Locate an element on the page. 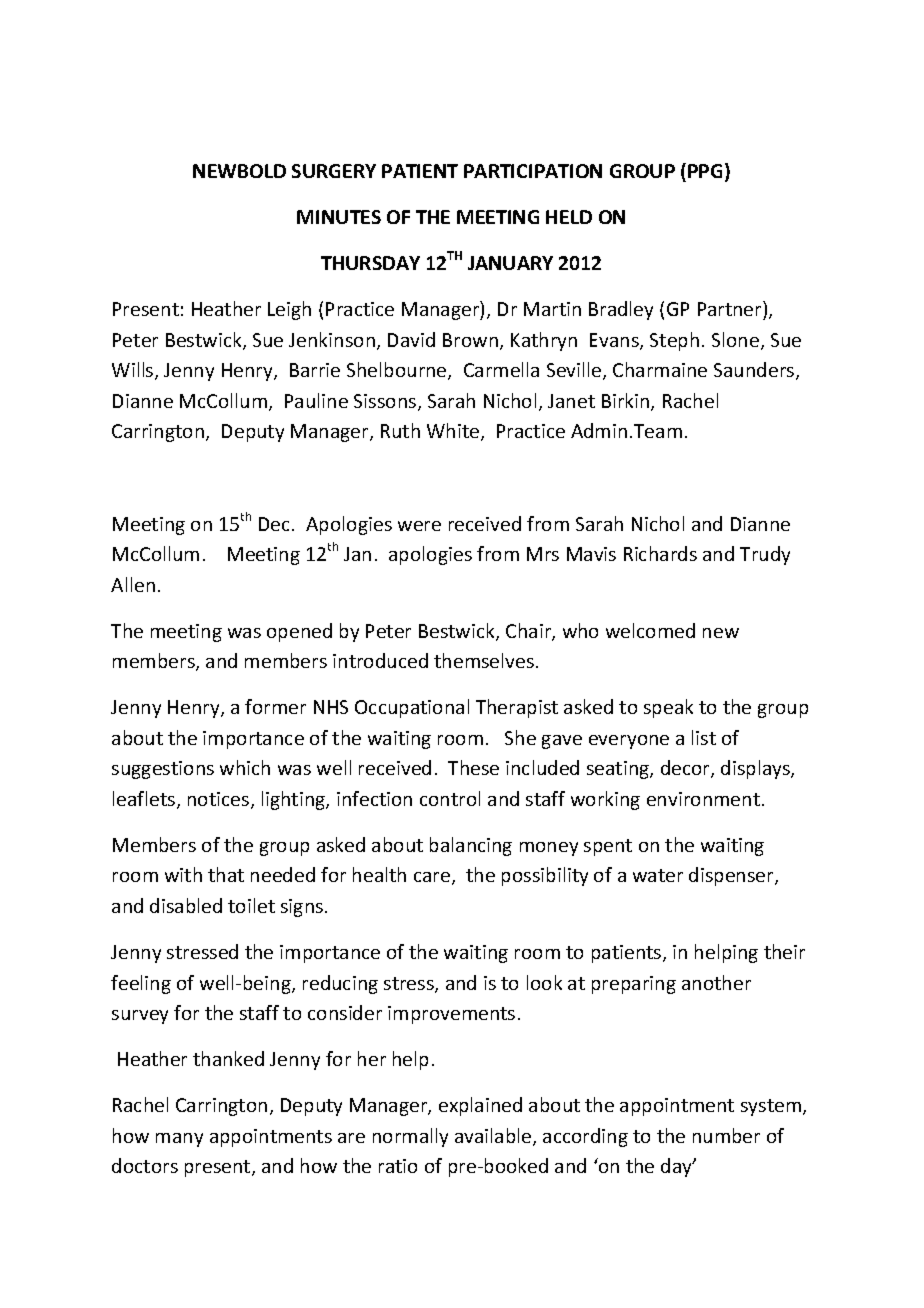 This page has height=1308, width=924. Allen is located at coordinates (133, 584).
